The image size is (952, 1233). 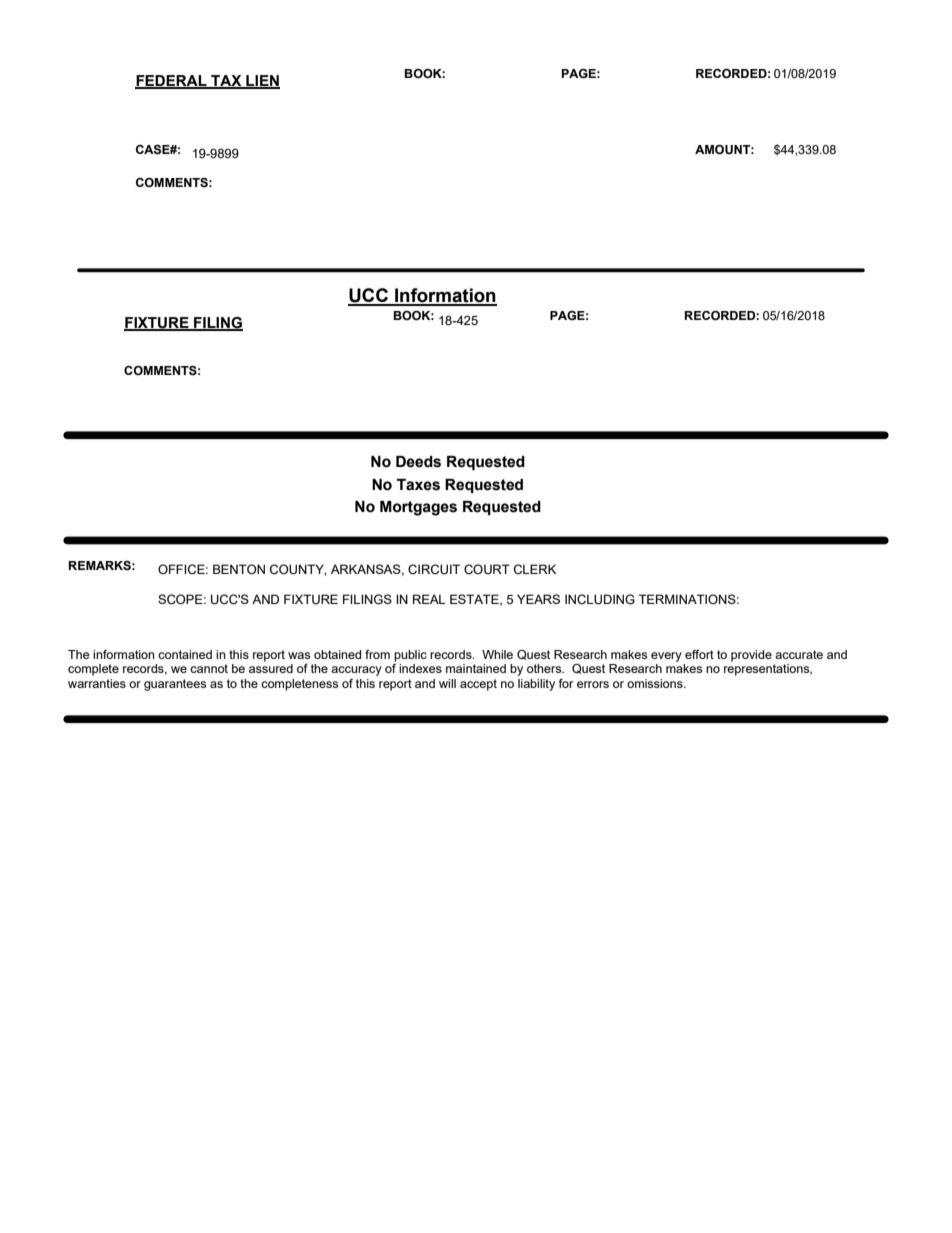 I want to click on FEDERAL, so click(x=172, y=81).
